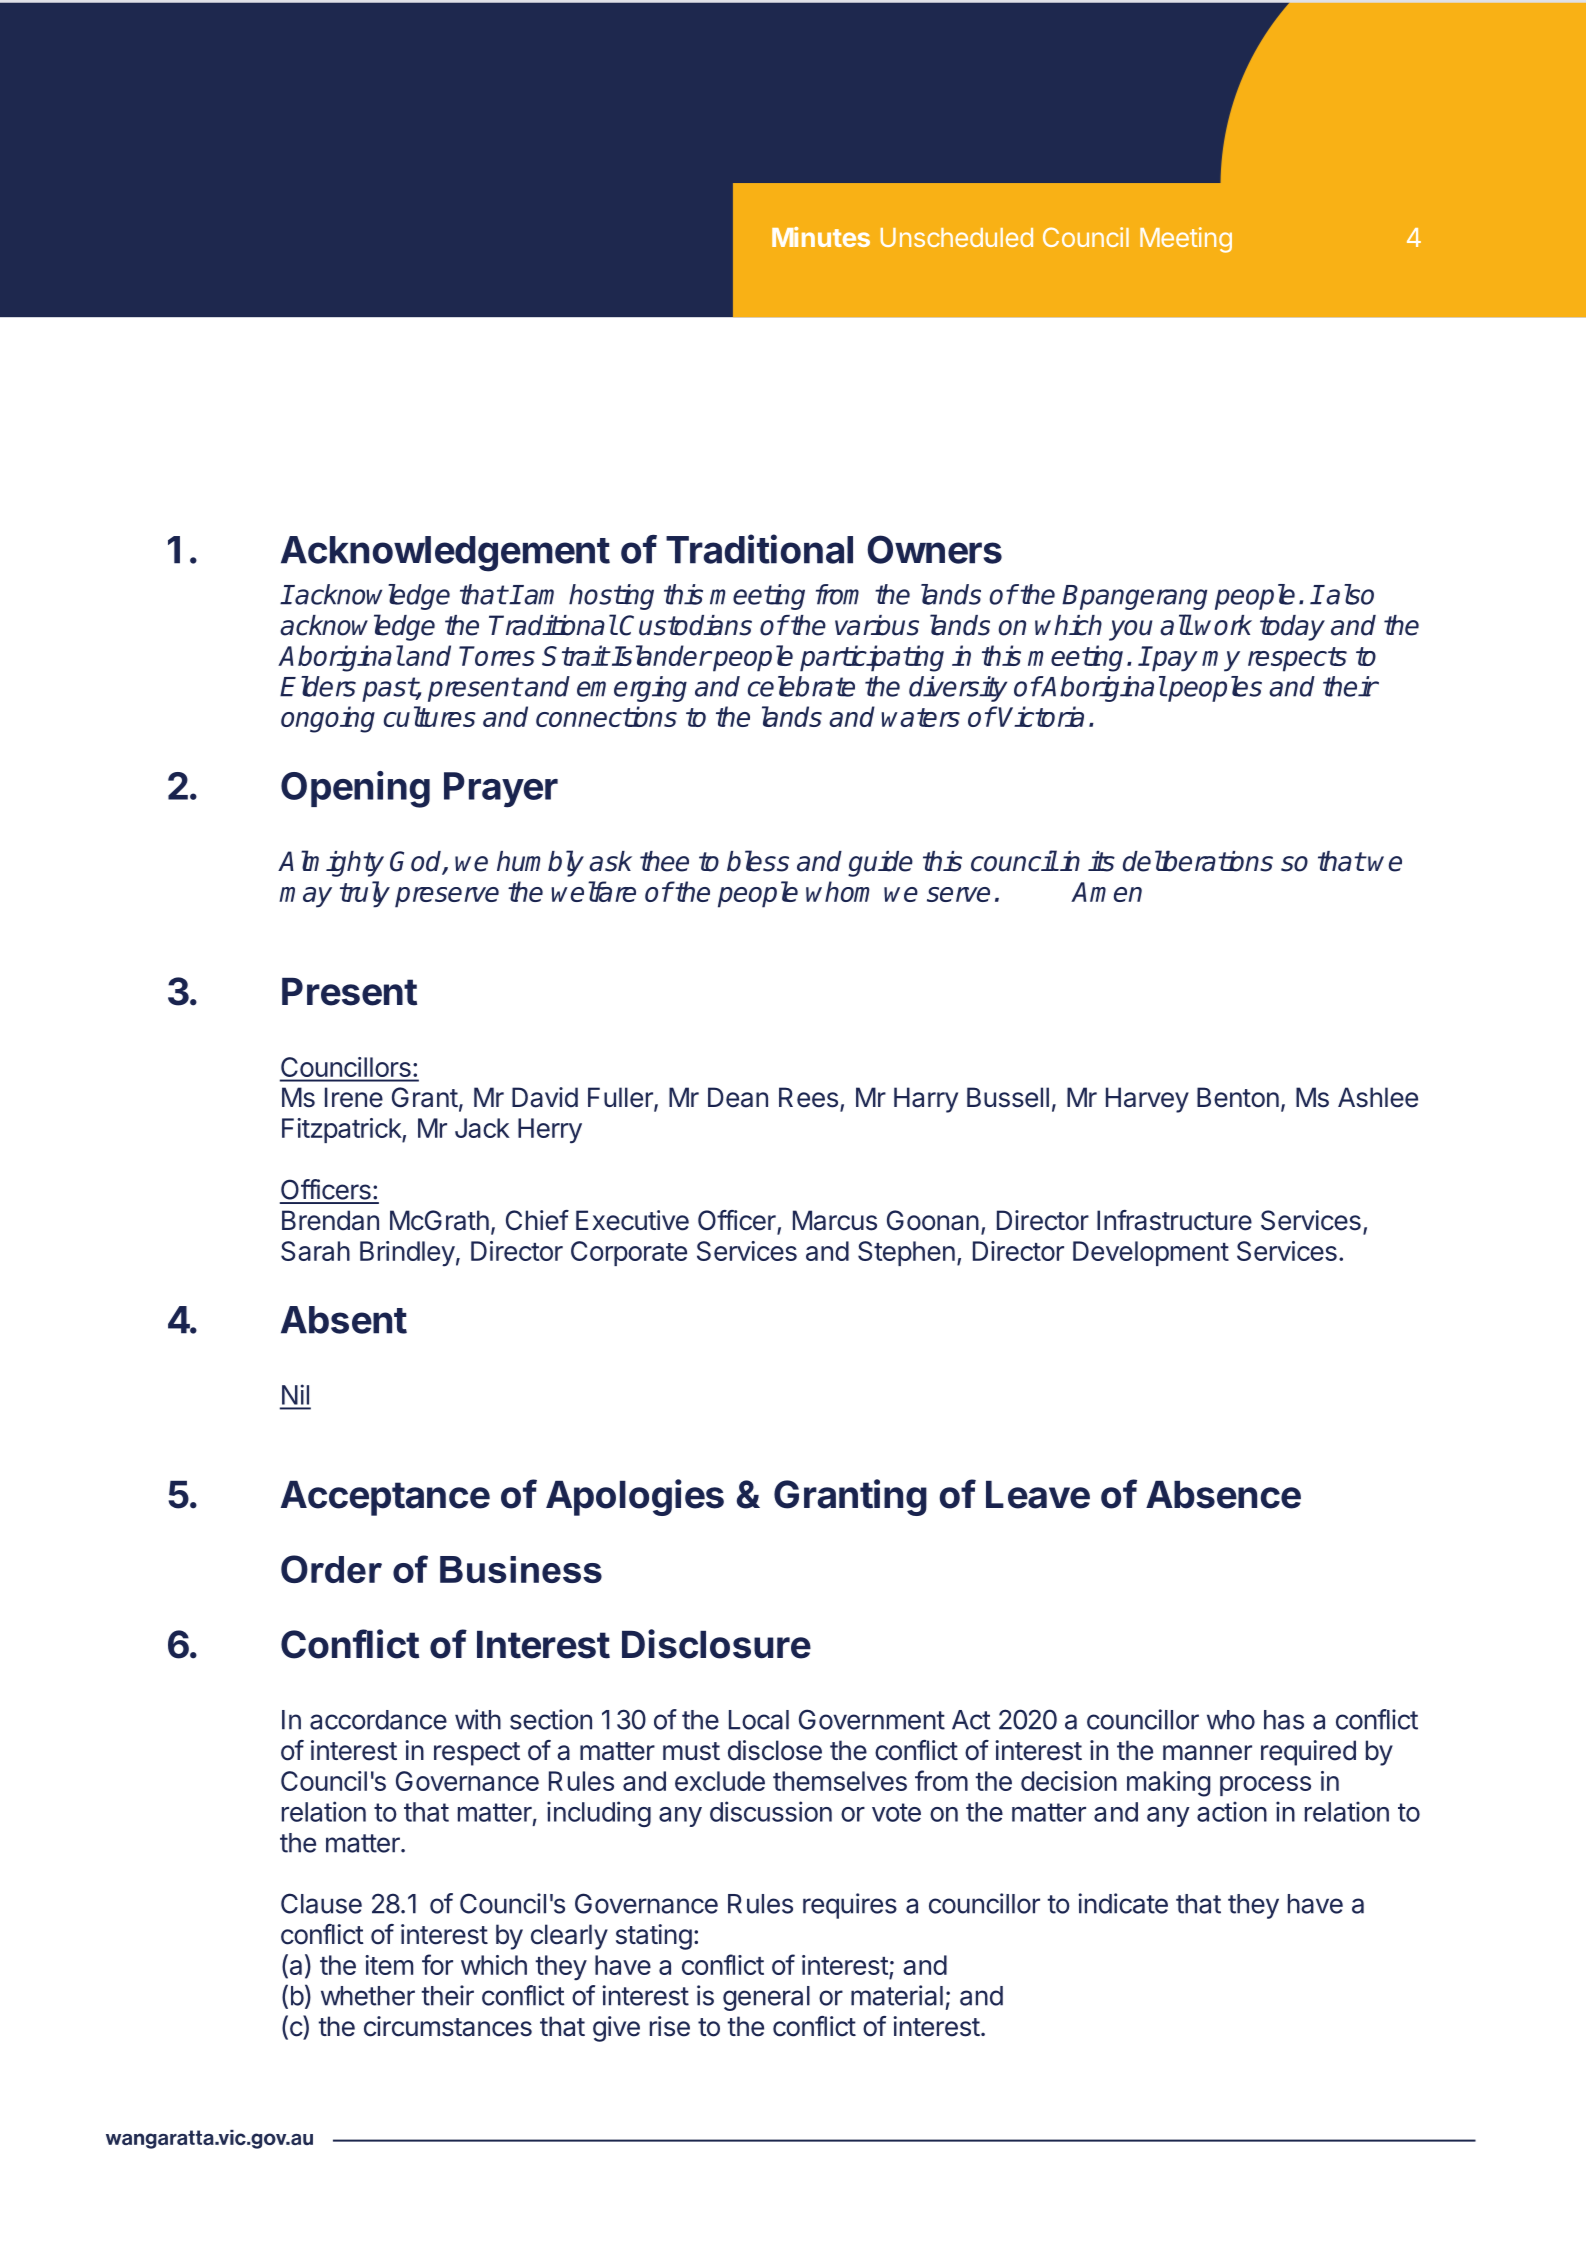 This image has width=1586, height=2244. I want to click on for, so click(437, 1964).
